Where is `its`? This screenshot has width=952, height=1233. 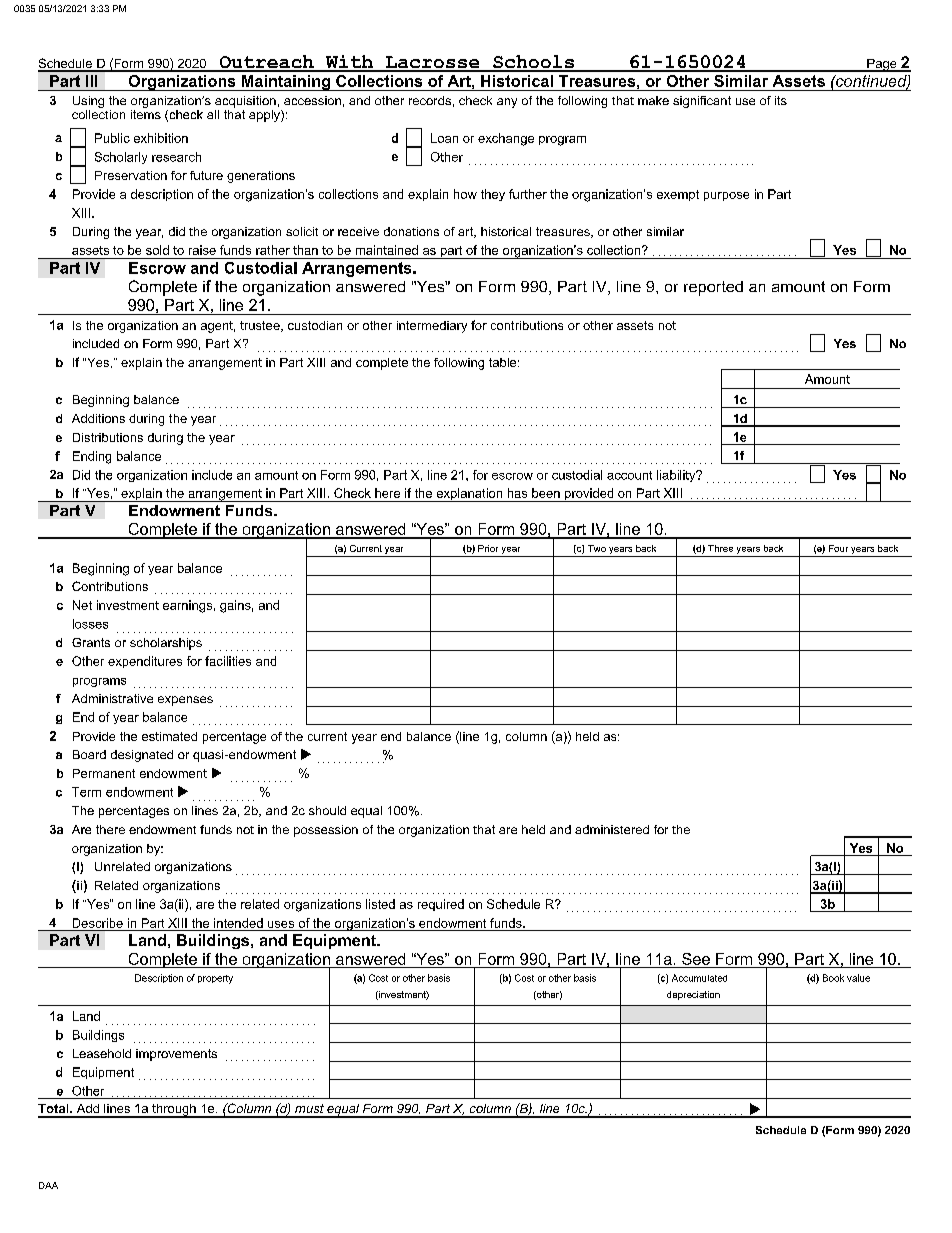
its is located at coordinates (781, 100).
